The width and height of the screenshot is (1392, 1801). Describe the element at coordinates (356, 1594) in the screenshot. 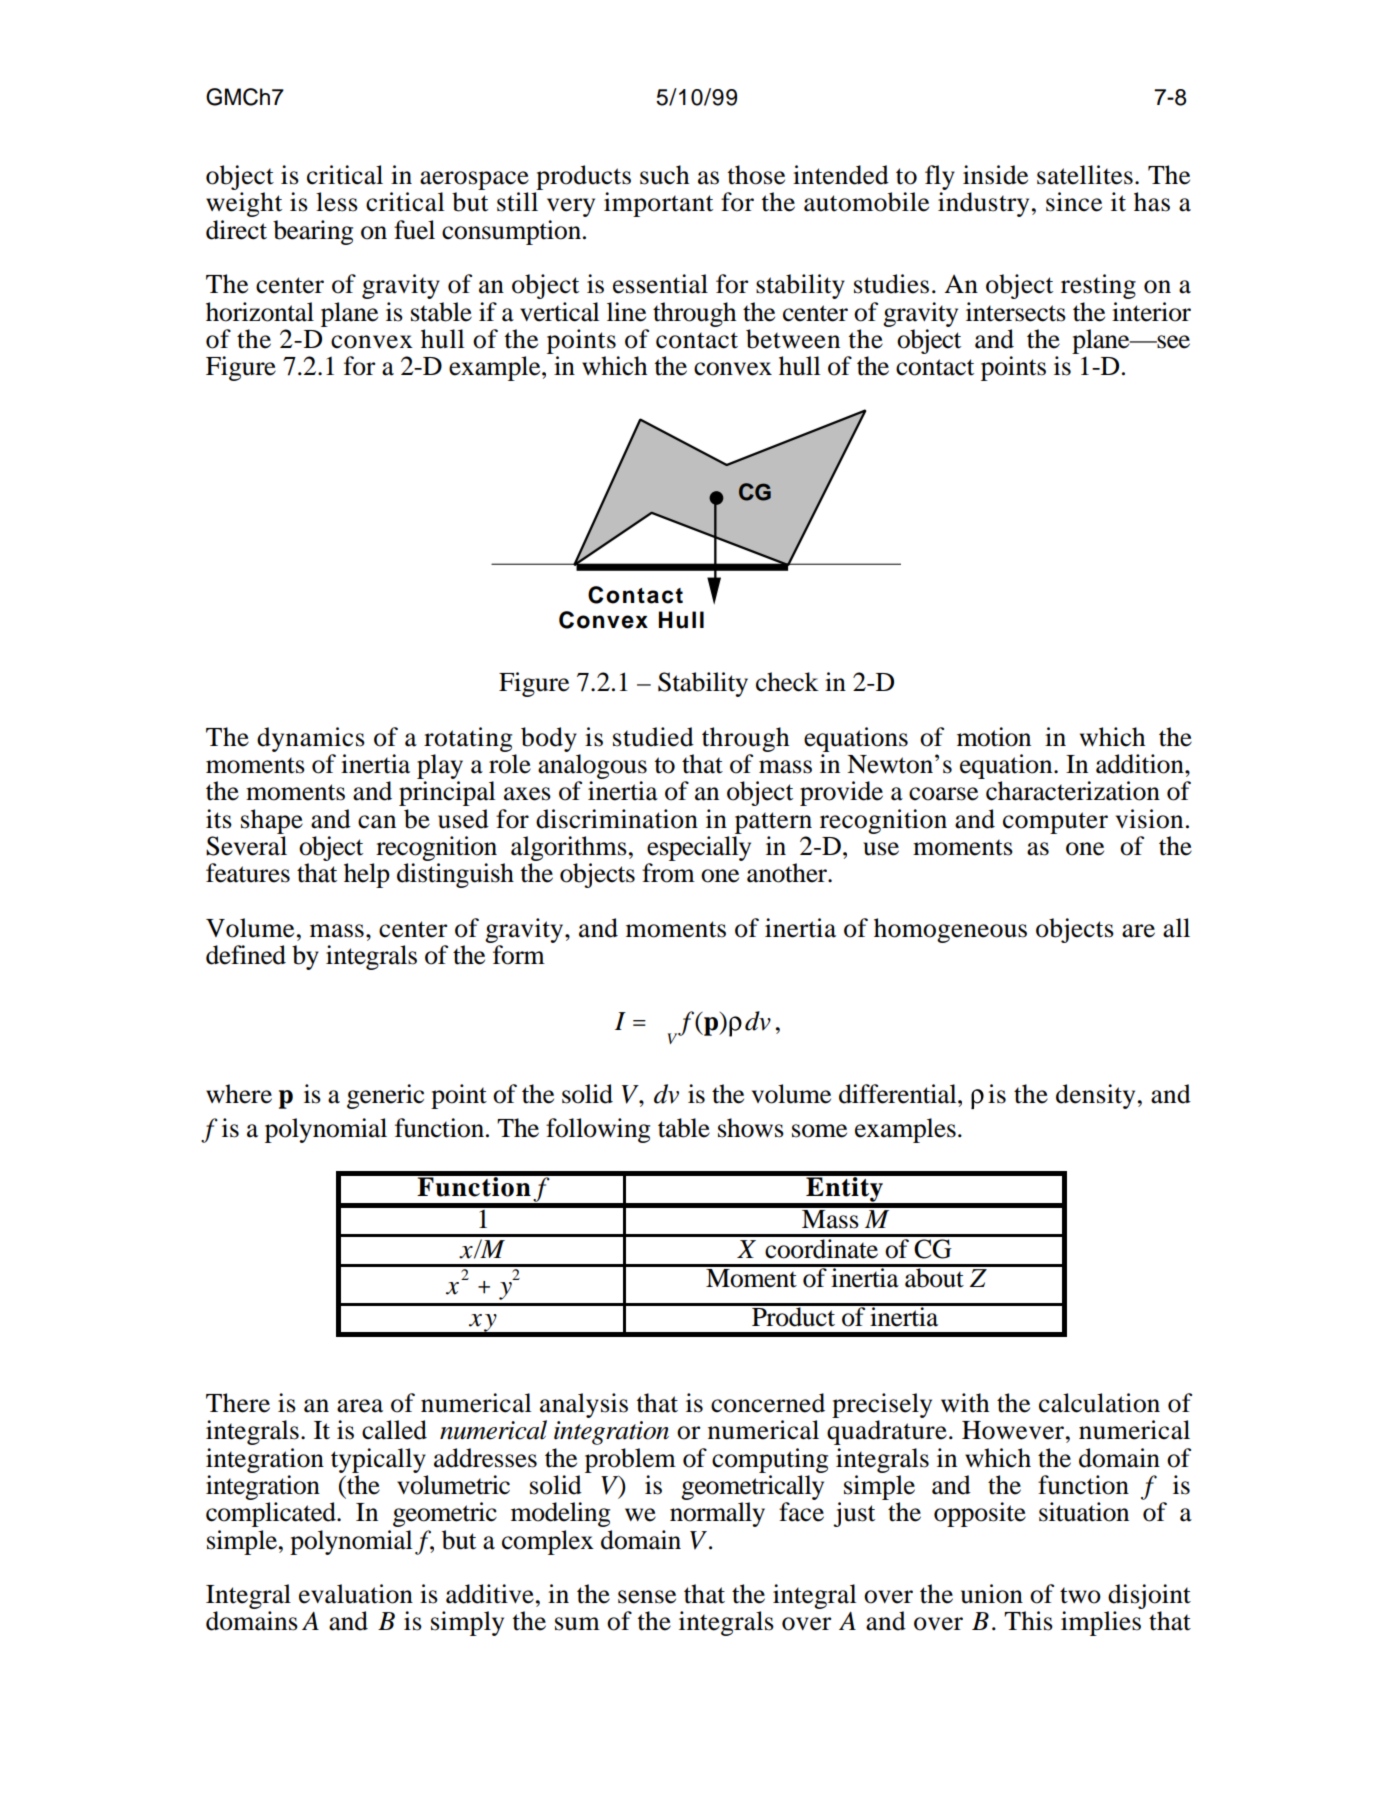

I see `evaluation` at that location.
